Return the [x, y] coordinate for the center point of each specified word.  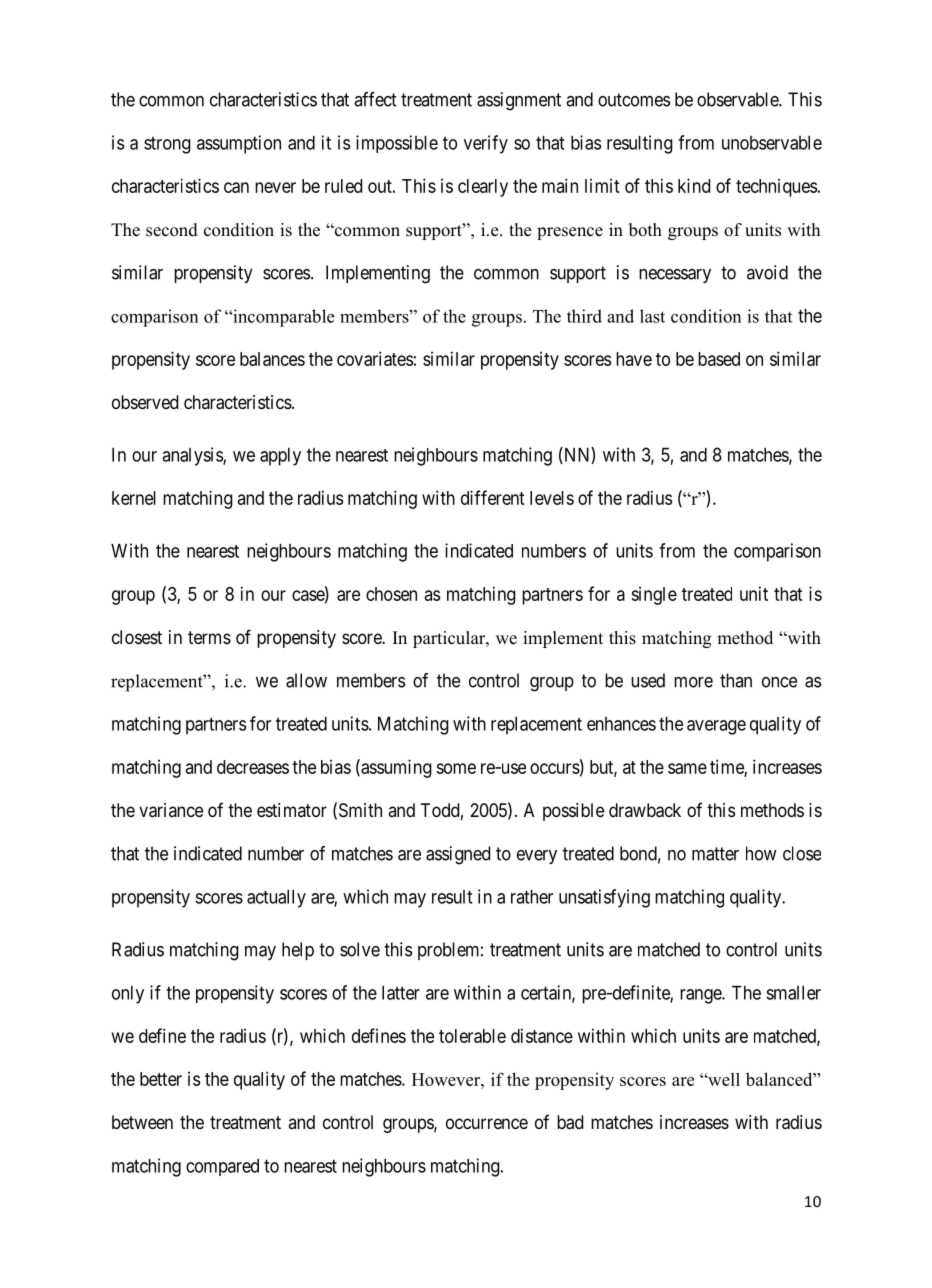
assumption [239, 144]
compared [222, 1167]
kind [694, 185]
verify [486, 144]
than [736, 680]
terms [209, 637]
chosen [391, 594]
